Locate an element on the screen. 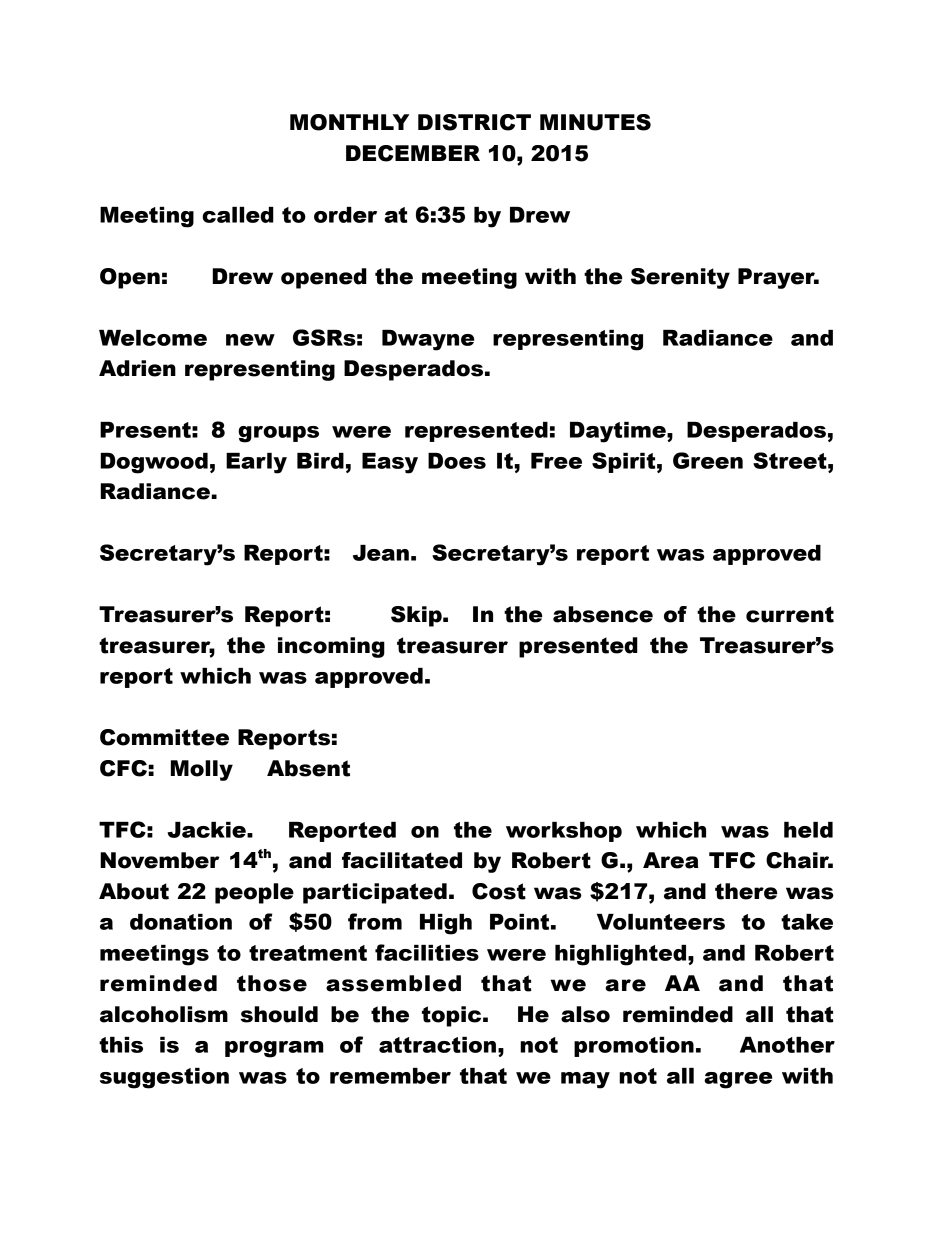 The height and width of the screenshot is (1233, 952). Dwayne is located at coordinates (428, 340).
